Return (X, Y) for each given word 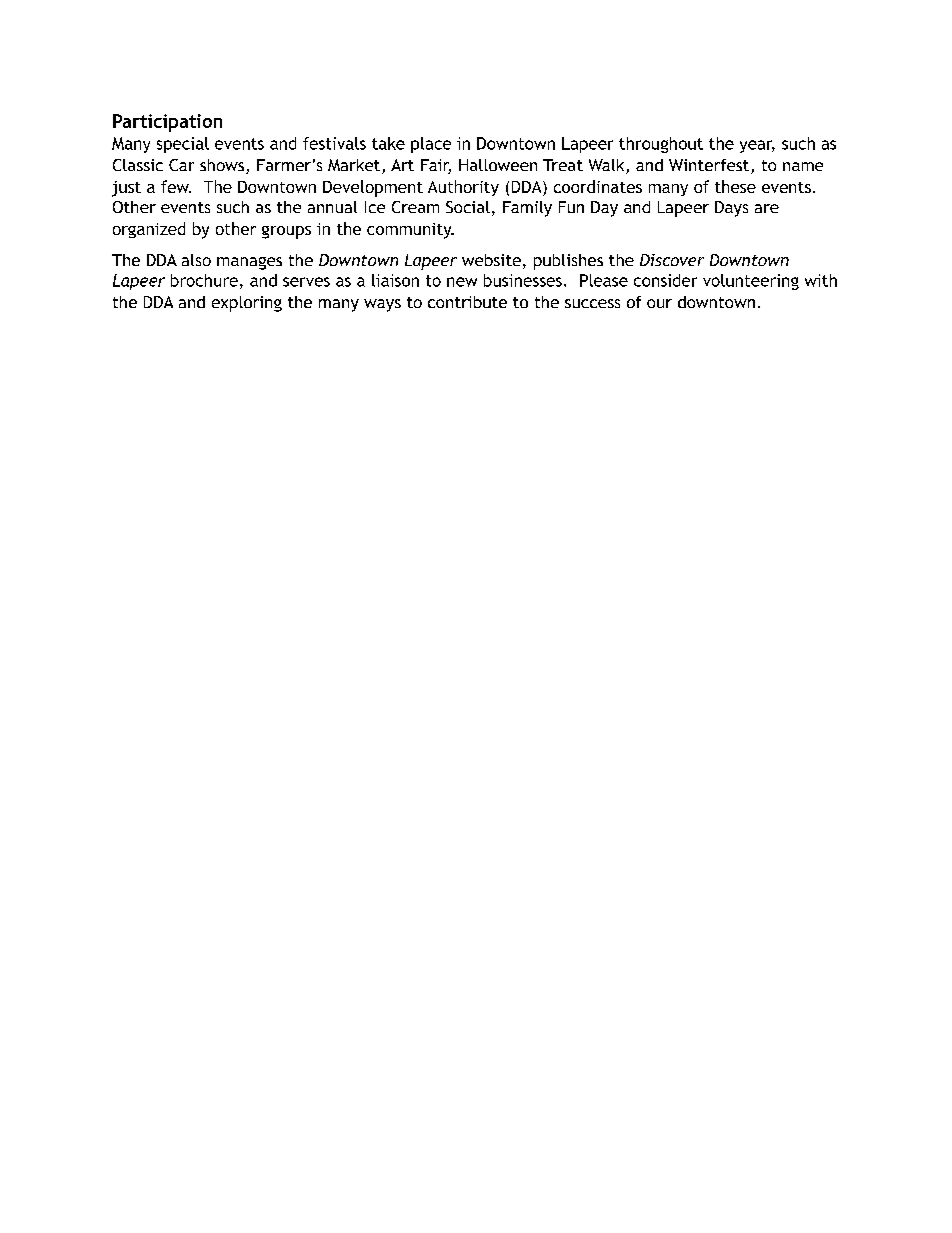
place (431, 145)
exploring (247, 304)
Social (468, 207)
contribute (467, 302)
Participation (167, 123)
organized (149, 230)
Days (731, 209)
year (757, 146)
